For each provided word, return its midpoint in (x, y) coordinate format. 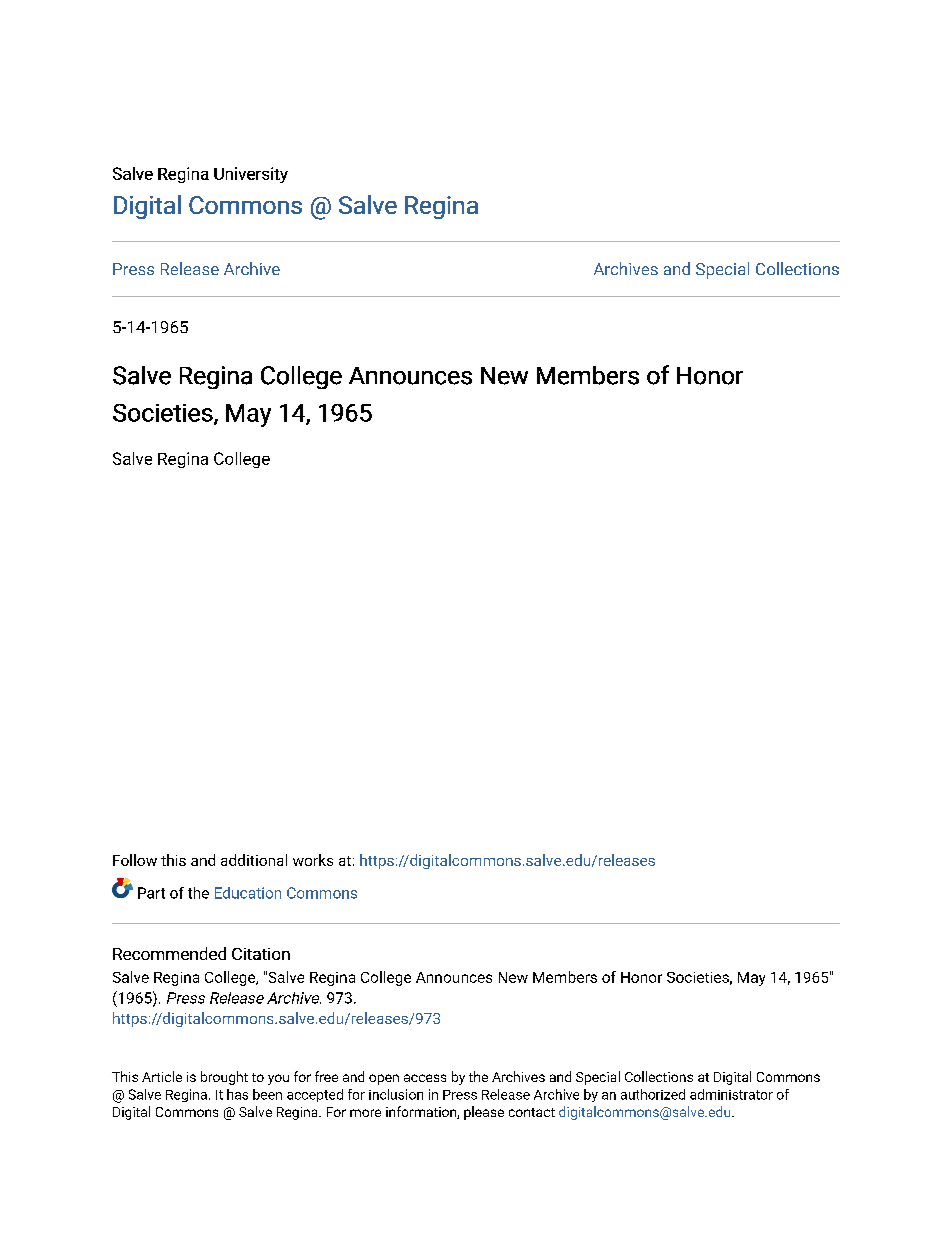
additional (254, 860)
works (313, 860)
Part (151, 893)
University (251, 175)
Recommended (169, 953)
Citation (261, 954)
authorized (653, 1094)
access (425, 1078)
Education (248, 893)
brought (224, 1078)
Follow (135, 860)
